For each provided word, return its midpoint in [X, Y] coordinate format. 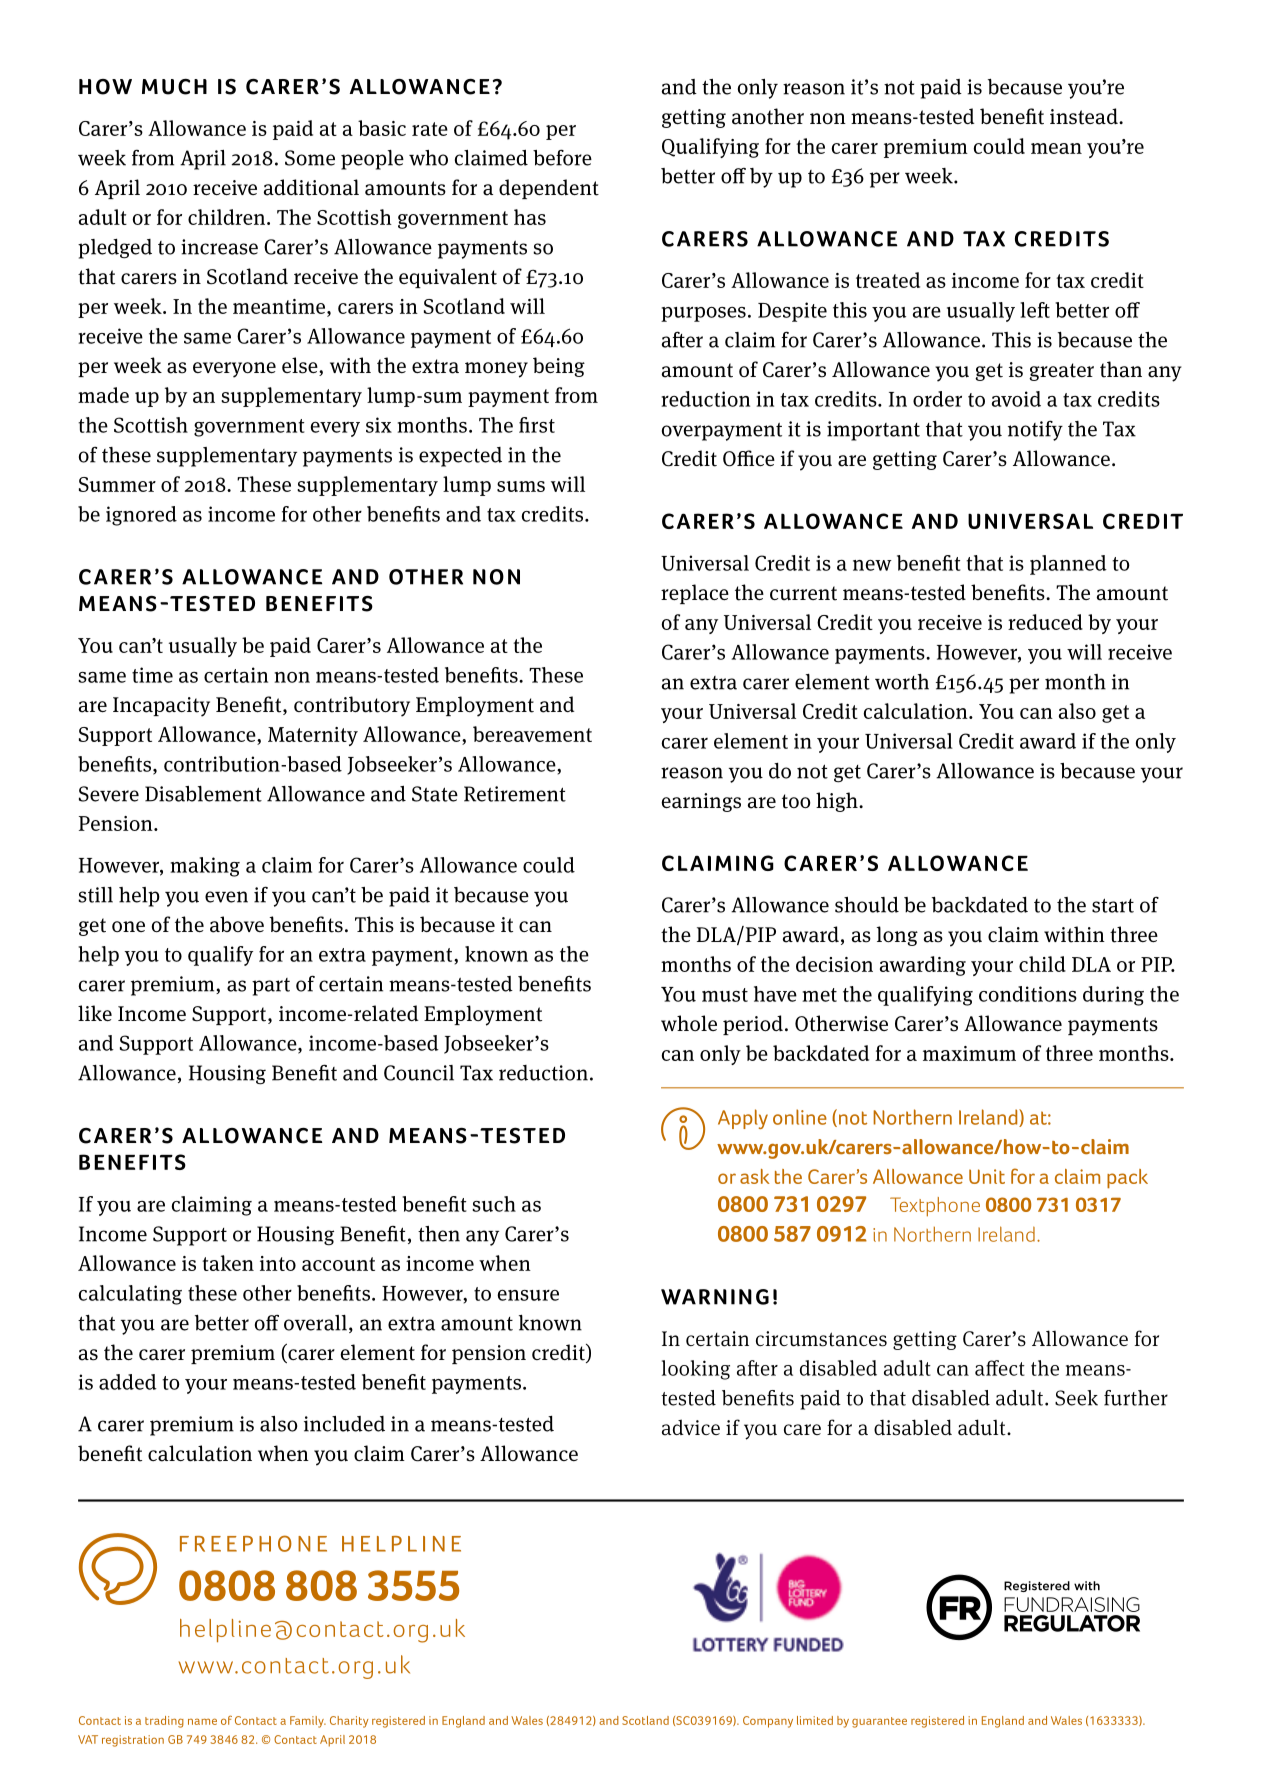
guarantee [879, 1722]
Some [310, 158]
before [562, 157]
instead [1085, 116]
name [202, 1721]
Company [768, 1722]
